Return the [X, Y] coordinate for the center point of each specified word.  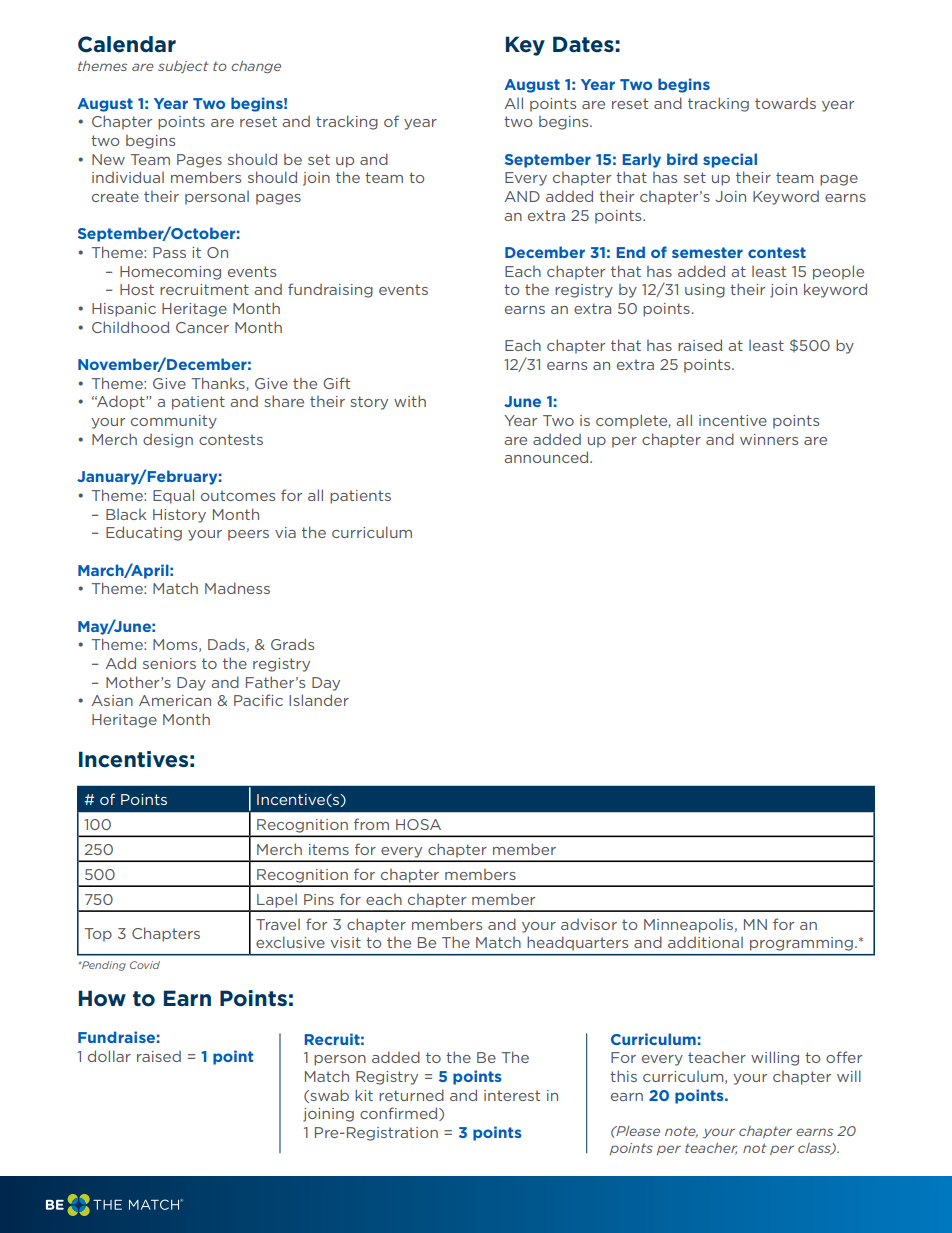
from [371, 824]
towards [785, 103]
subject [183, 67]
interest [512, 1095]
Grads [292, 644]
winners [769, 439]
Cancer [202, 327]
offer [844, 1057]
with [410, 401]
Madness [237, 588]
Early [642, 160]
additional [705, 942]
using [705, 291]
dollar [109, 1056]
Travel [278, 924]
